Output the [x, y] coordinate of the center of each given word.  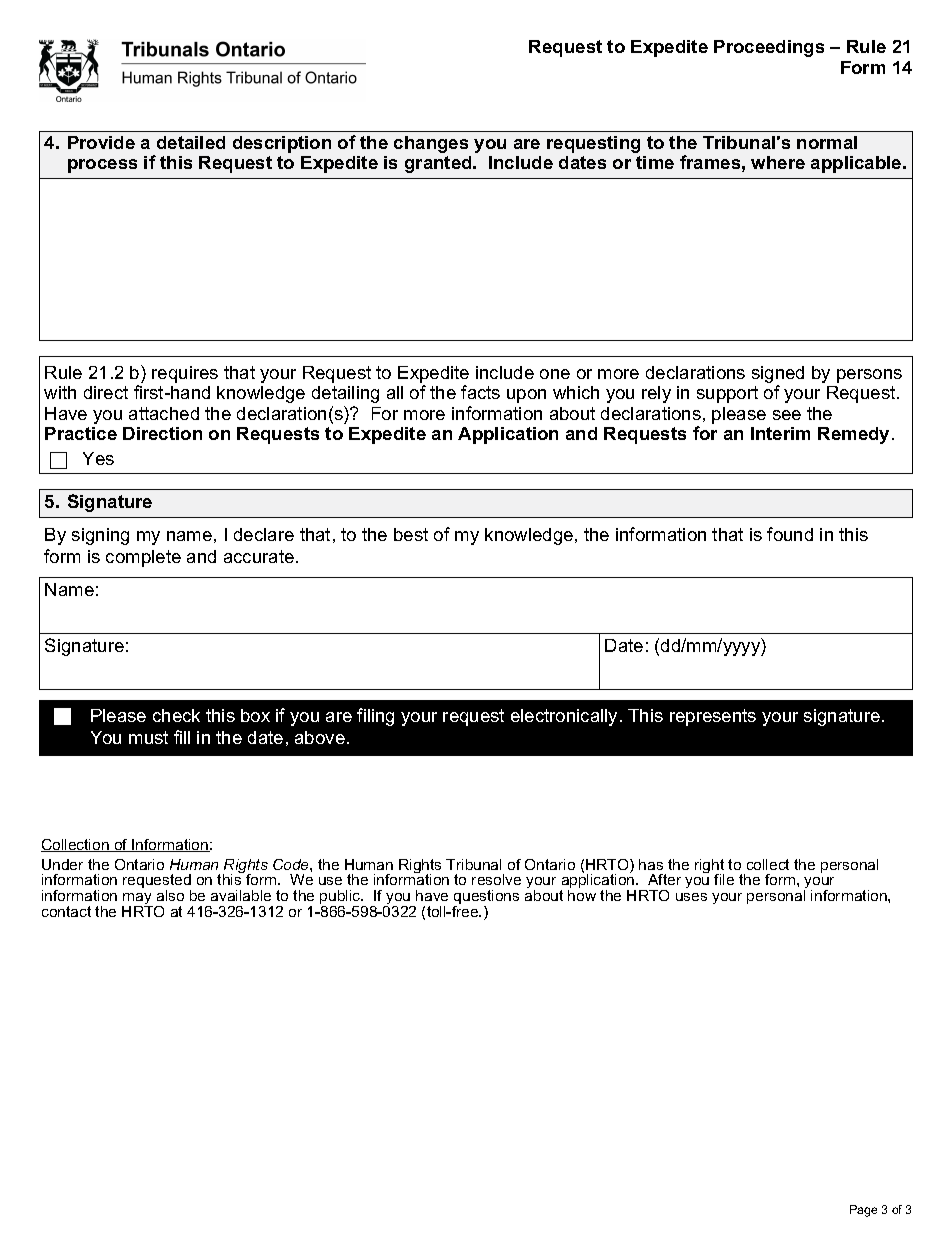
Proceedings [769, 48]
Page [863, 1211]
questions [486, 898]
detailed [191, 142]
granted [439, 164]
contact [66, 911]
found [790, 534]
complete [143, 558]
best [411, 534]
